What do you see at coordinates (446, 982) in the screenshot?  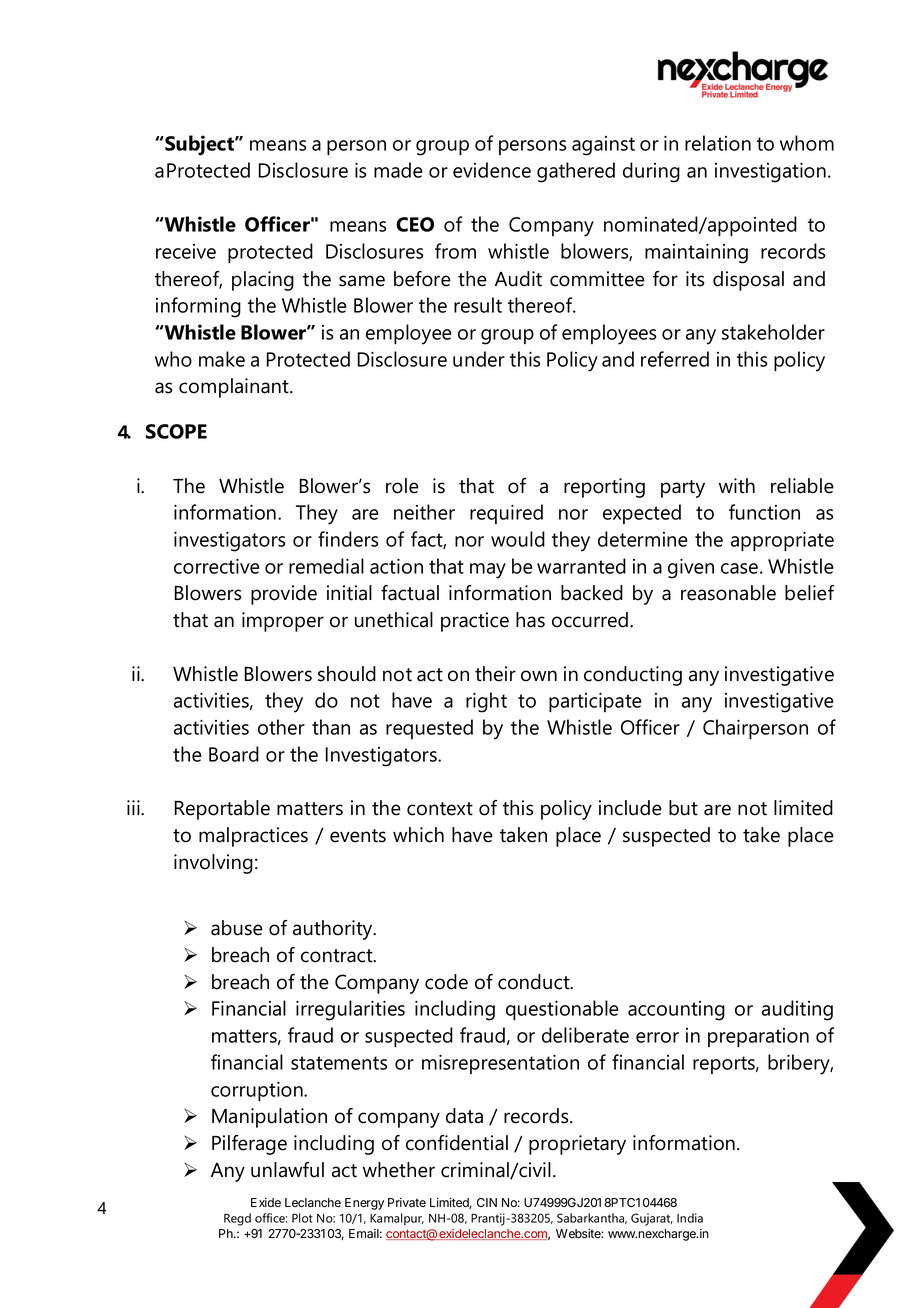 I see `code` at bounding box center [446, 982].
